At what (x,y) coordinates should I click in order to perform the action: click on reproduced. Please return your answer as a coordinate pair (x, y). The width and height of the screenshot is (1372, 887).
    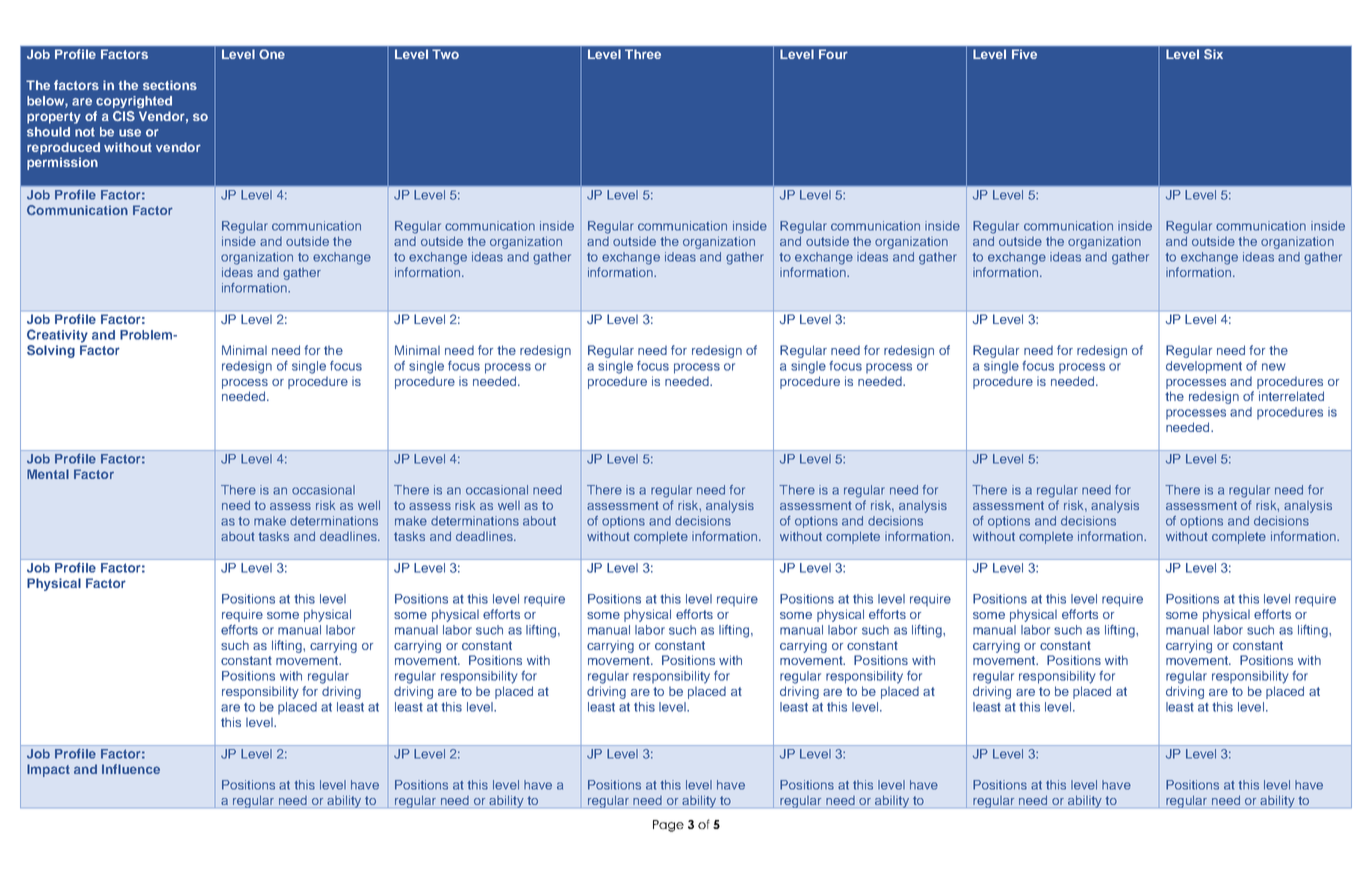
    Looking at the image, I should click on (63, 148).
